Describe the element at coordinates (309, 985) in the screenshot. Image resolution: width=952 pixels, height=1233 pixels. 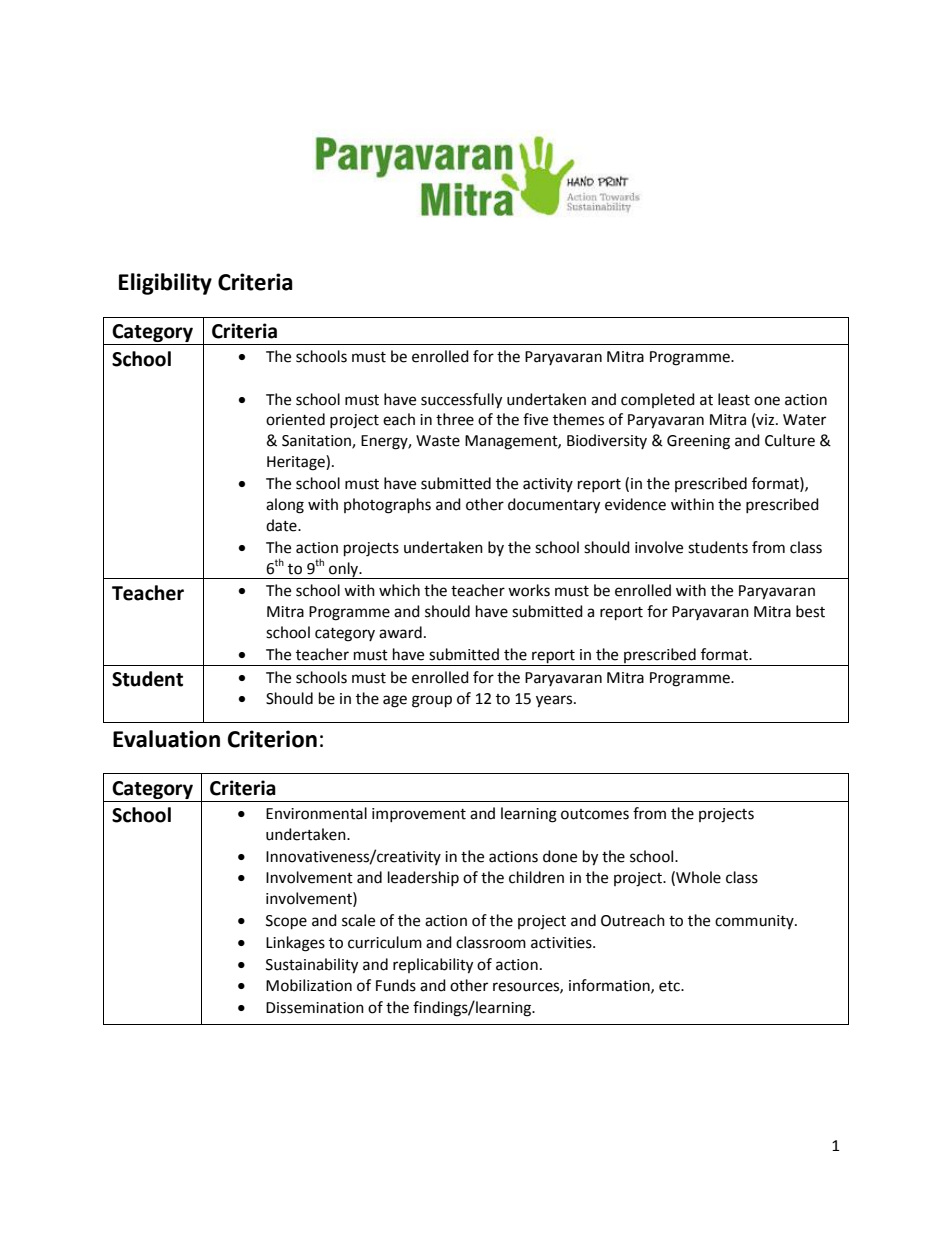
I see `Mobilization` at that location.
